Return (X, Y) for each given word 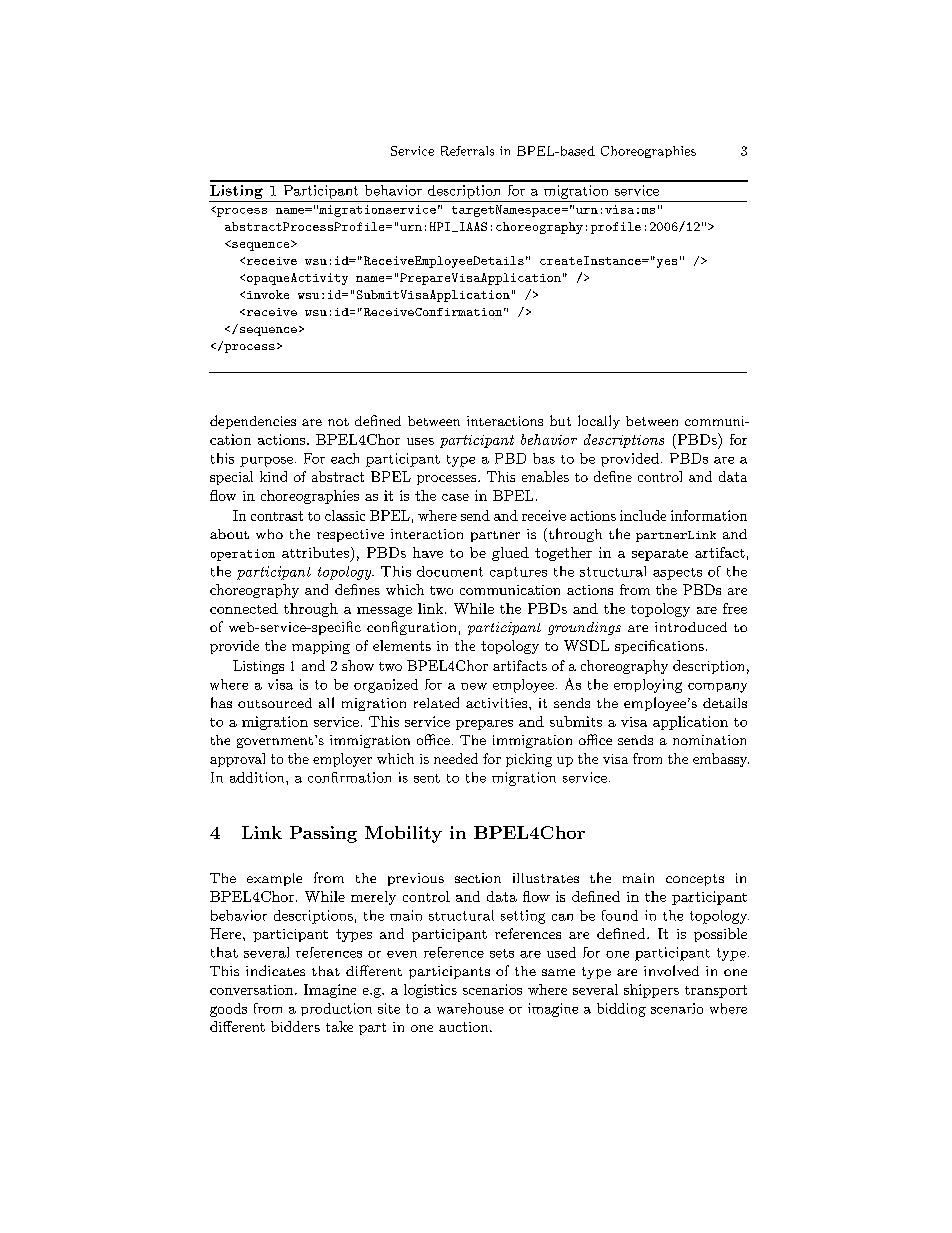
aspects (677, 574)
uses (420, 441)
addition (258, 777)
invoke (268, 294)
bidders (295, 1026)
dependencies (253, 422)
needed (456, 758)
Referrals (467, 151)
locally (599, 422)
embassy (721, 760)
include (643, 515)
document (450, 571)
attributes (315, 552)
